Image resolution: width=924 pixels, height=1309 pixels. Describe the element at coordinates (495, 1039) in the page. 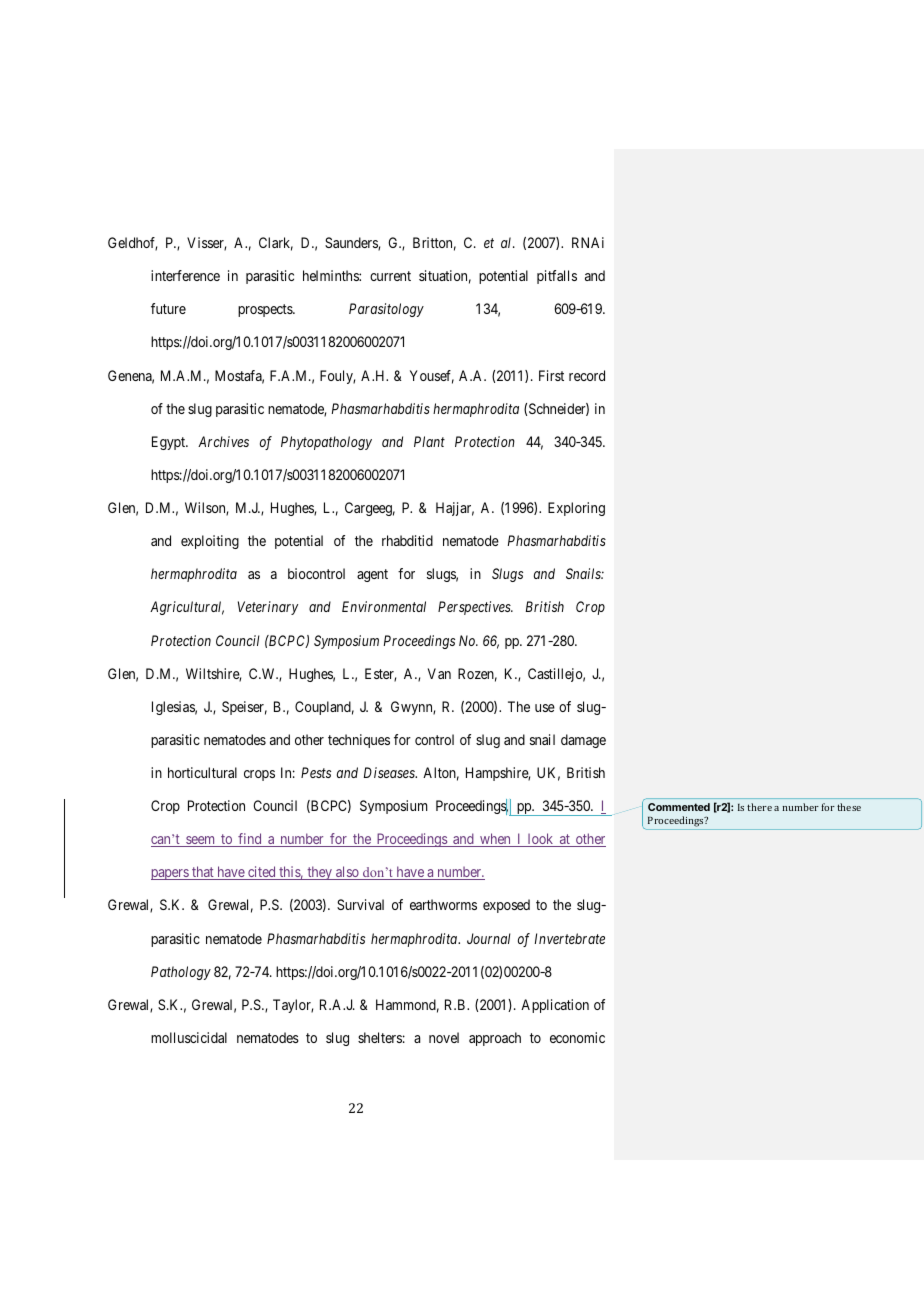

I see `approach` at that location.
